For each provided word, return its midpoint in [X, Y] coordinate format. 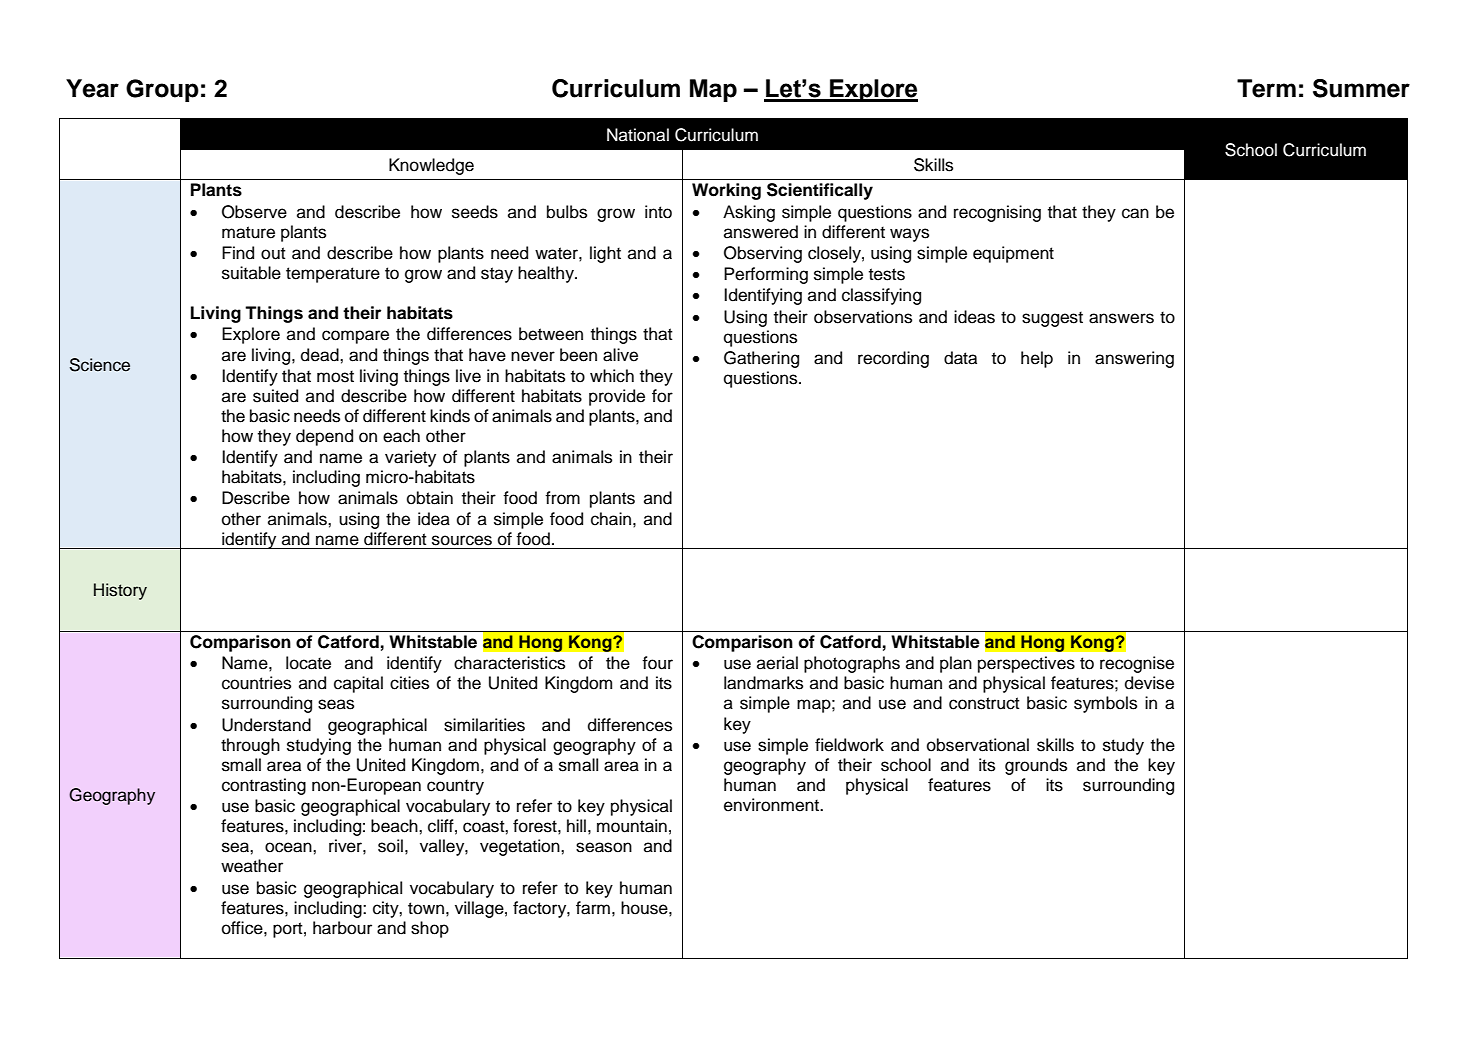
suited [275, 396]
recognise [1137, 664]
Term [1266, 88]
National [638, 135]
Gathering [761, 359]
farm [593, 908]
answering [1134, 359]
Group [162, 90]
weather [252, 866]
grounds [1036, 766]
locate [308, 663]
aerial [777, 663]
